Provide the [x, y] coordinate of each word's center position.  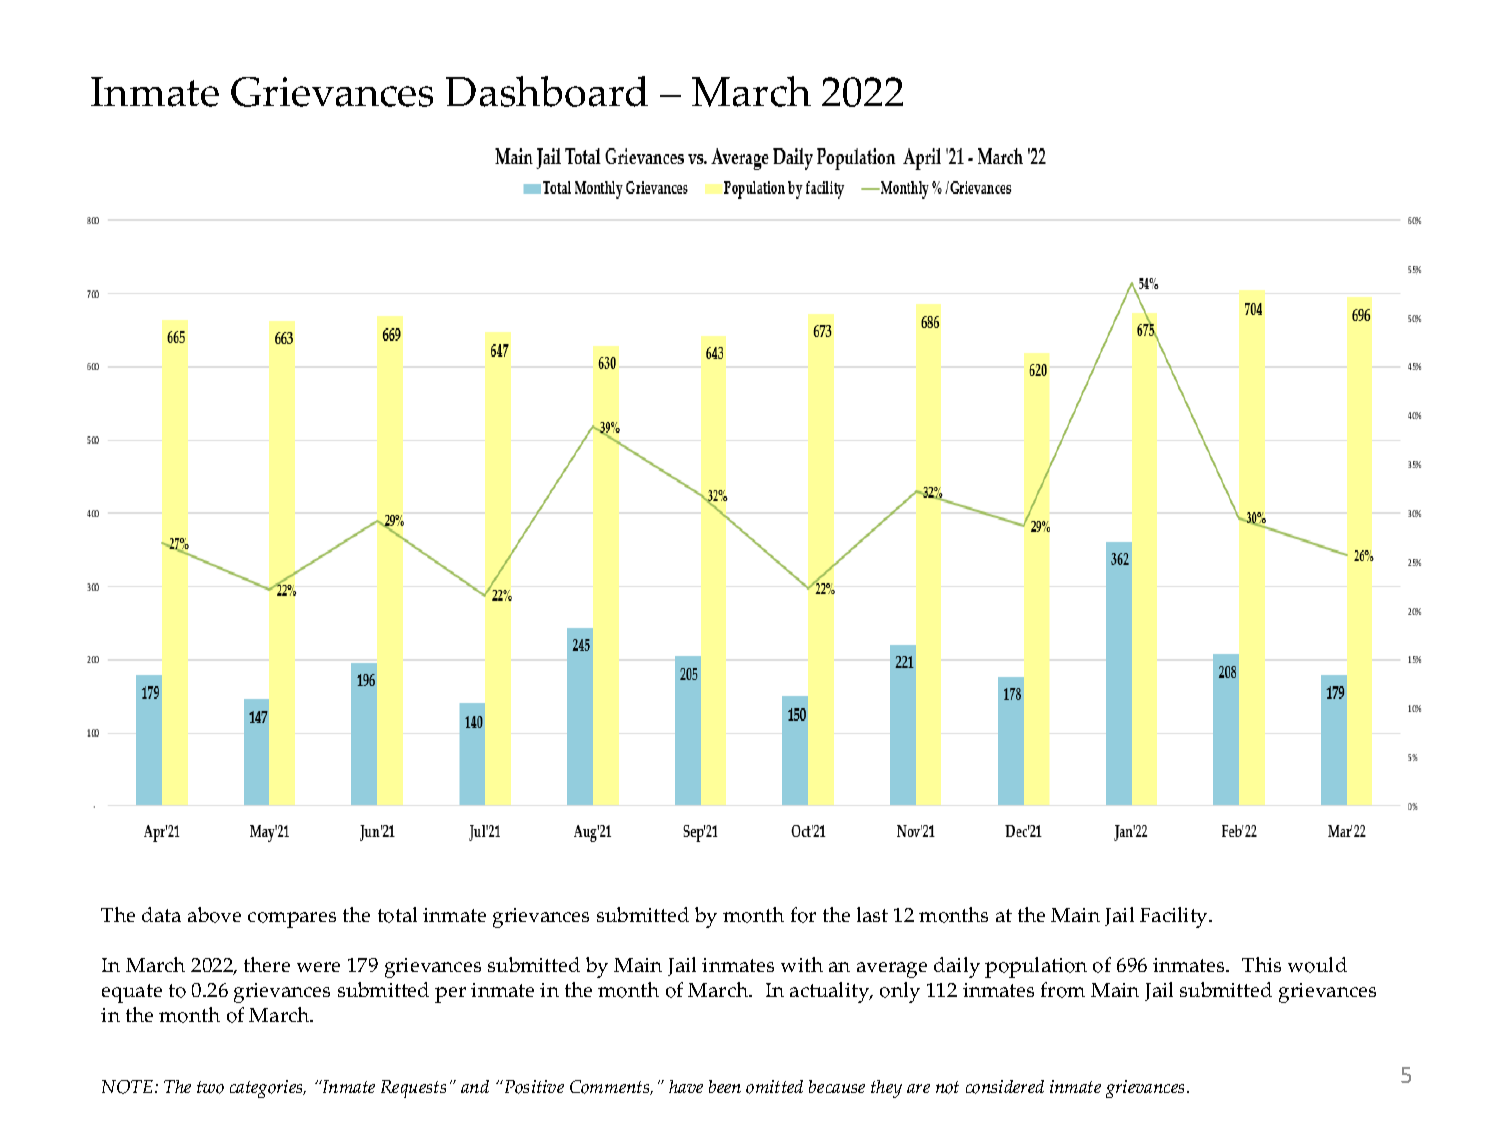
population [1036, 967]
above [214, 915]
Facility [1175, 917]
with [802, 964]
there [267, 964]
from [1063, 990]
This [1261, 964]
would [1317, 965]
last [872, 914]
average [892, 970]
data [161, 914]
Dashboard [547, 91]
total [397, 915]
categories [267, 1089]
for [803, 915]
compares [292, 920]
